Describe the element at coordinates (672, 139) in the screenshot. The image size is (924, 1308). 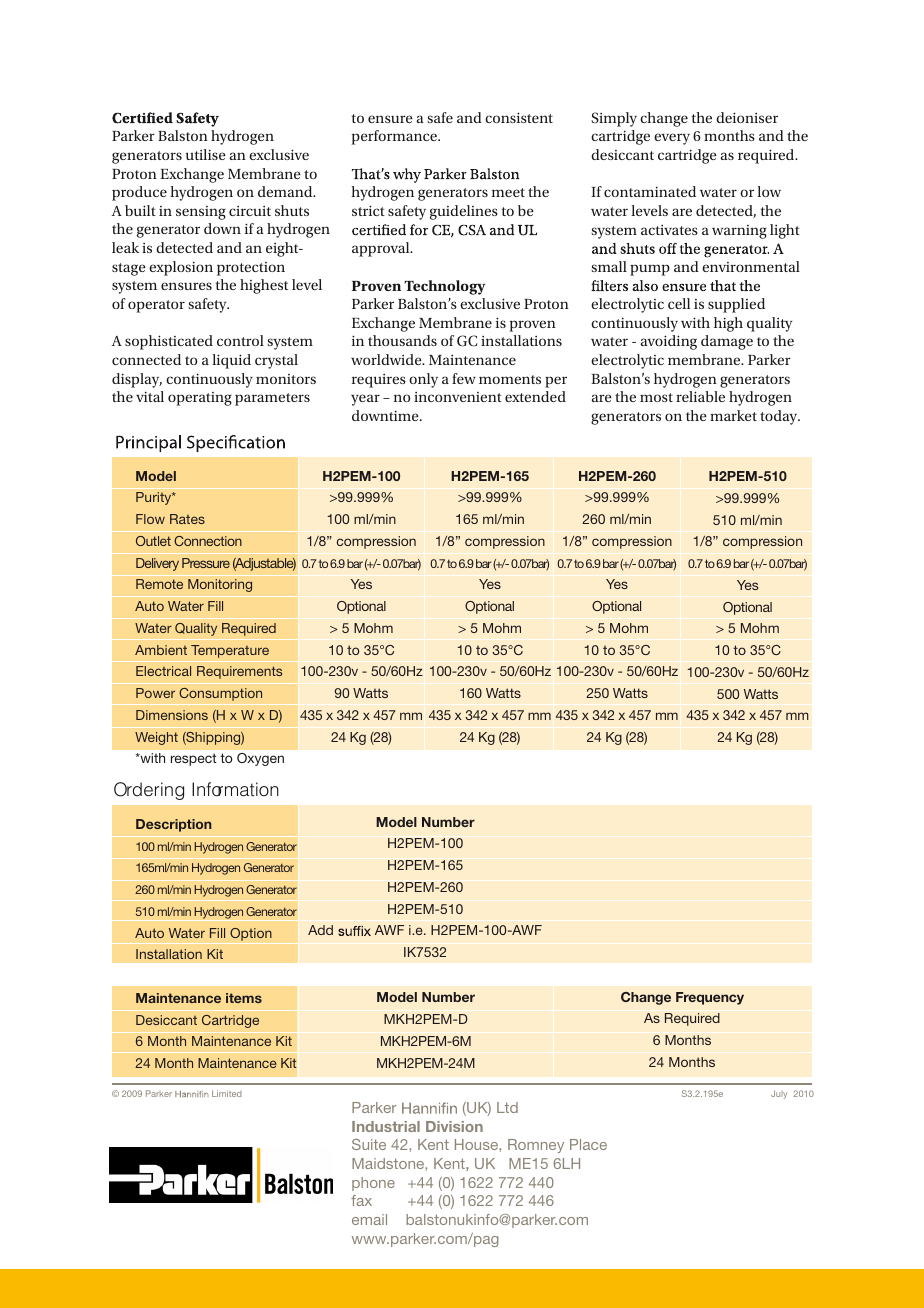
I see `every` at that location.
